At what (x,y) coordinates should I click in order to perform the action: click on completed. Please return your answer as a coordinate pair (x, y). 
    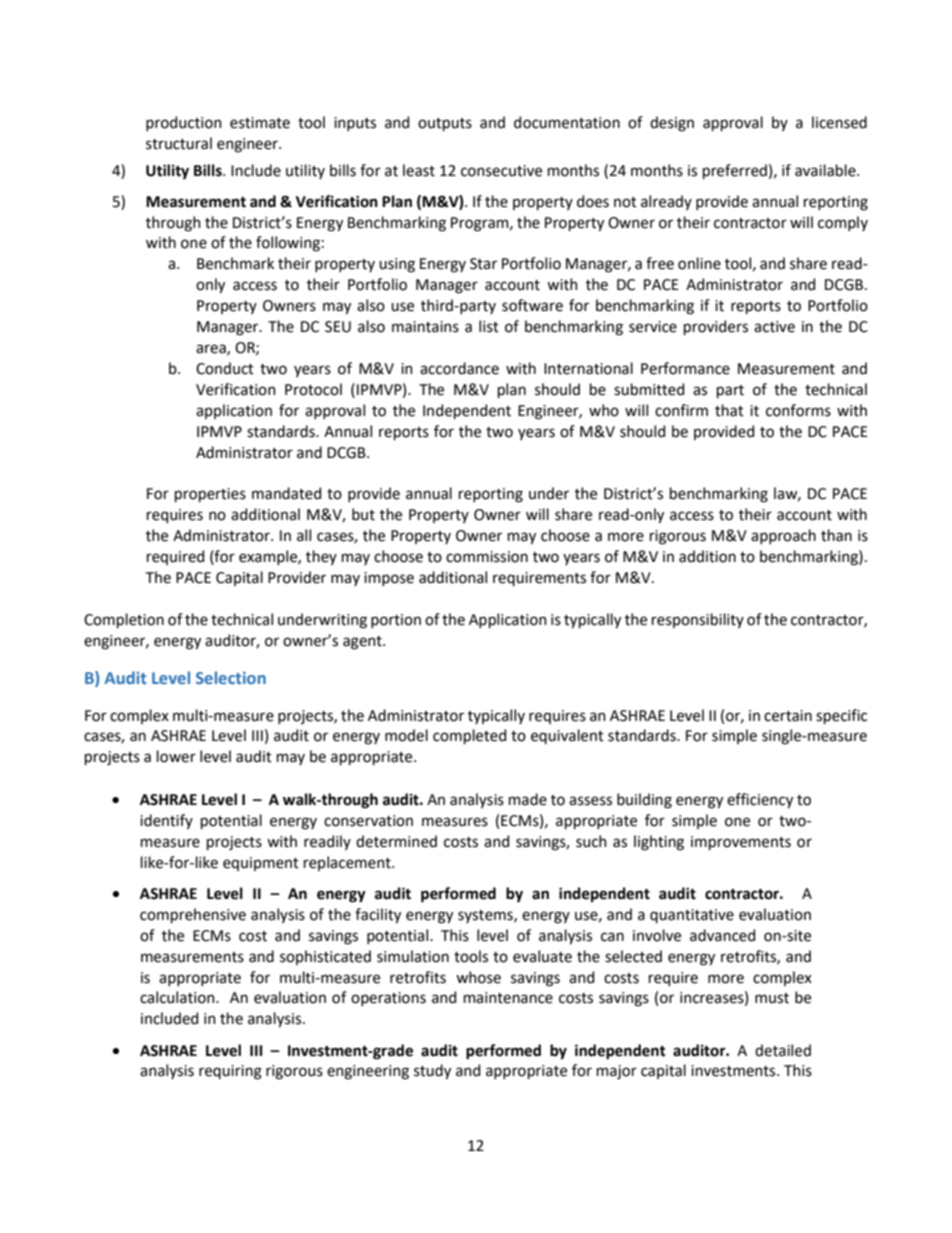
    Looking at the image, I should click on (469, 736).
